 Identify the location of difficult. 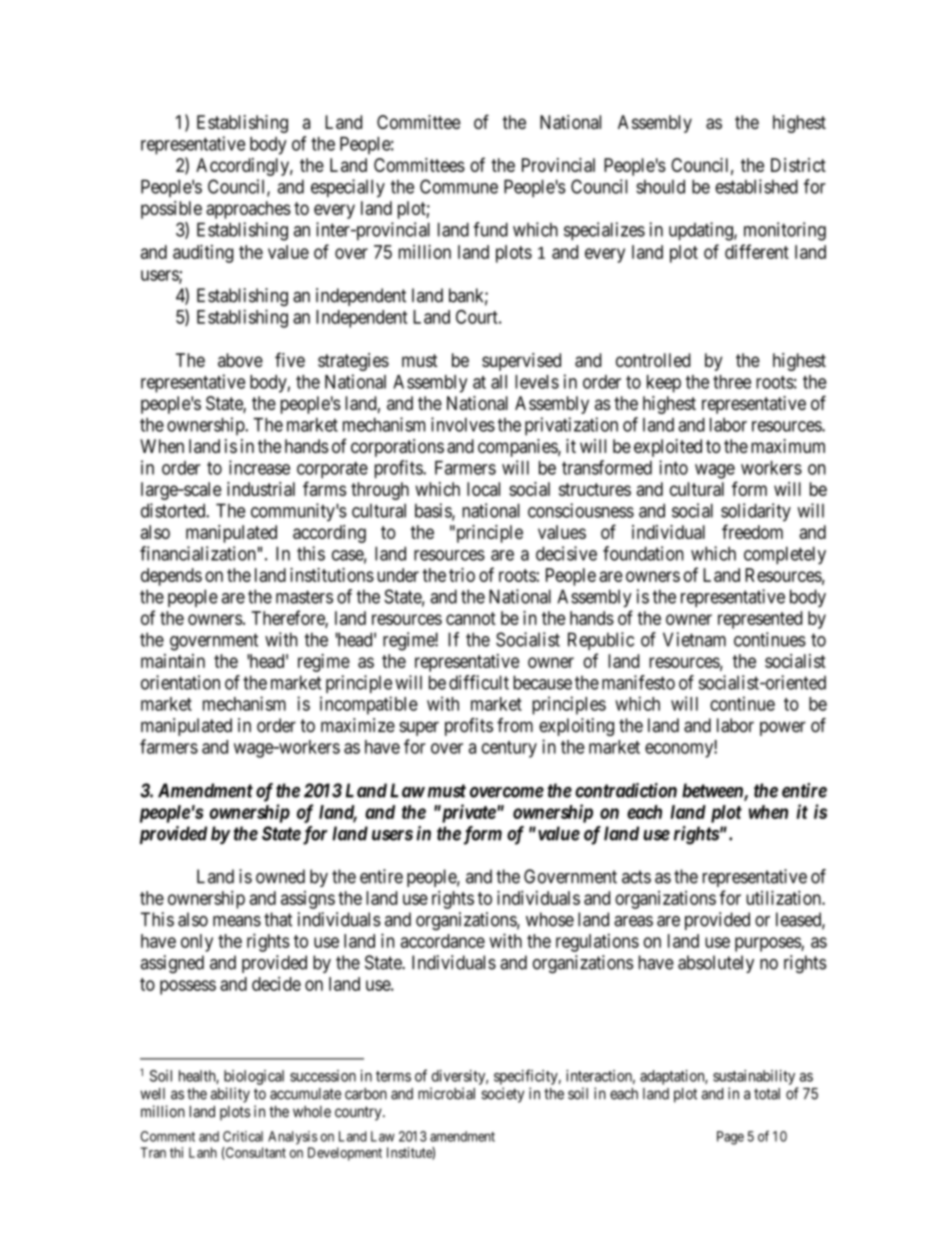
(479, 682).
